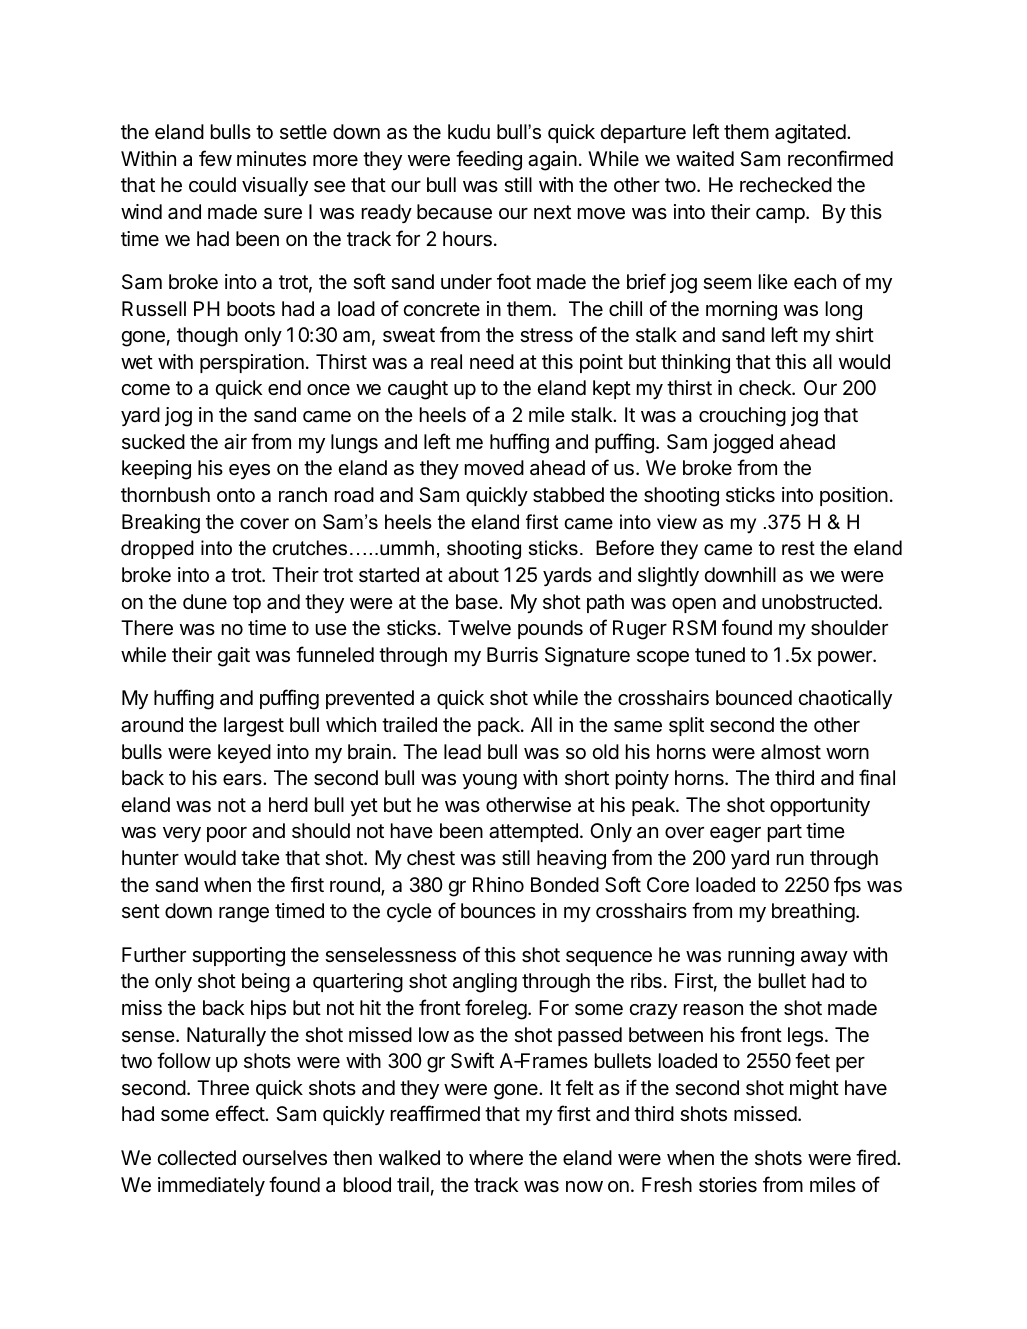 This screenshot has width=1027, height=1329. Describe the element at coordinates (215, 158) in the screenshot. I see `few` at that location.
